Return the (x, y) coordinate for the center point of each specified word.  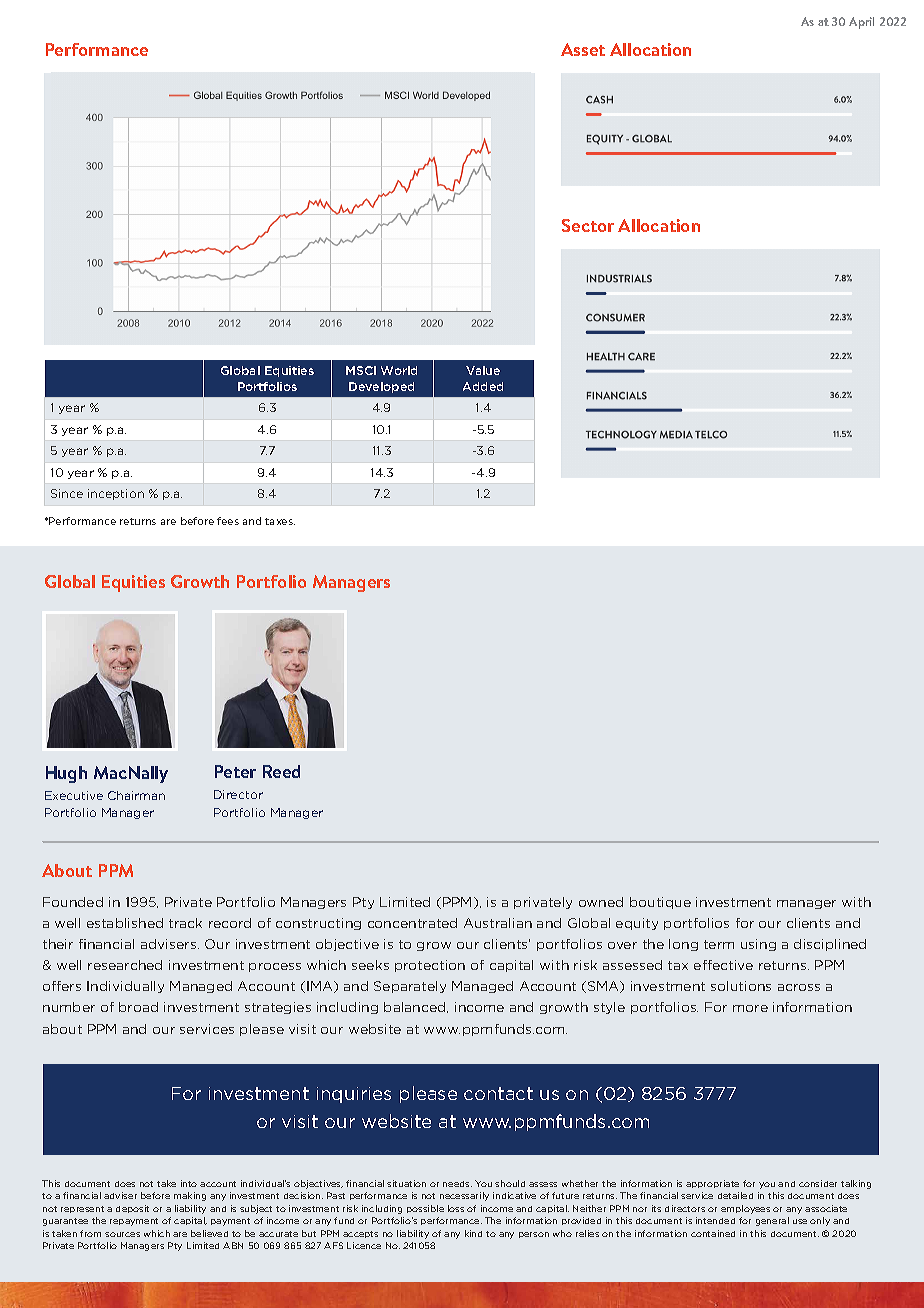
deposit (132, 1209)
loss (456, 1208)
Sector (588, 225)
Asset (583, 49)
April (861, 23)
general (772, 1221)
